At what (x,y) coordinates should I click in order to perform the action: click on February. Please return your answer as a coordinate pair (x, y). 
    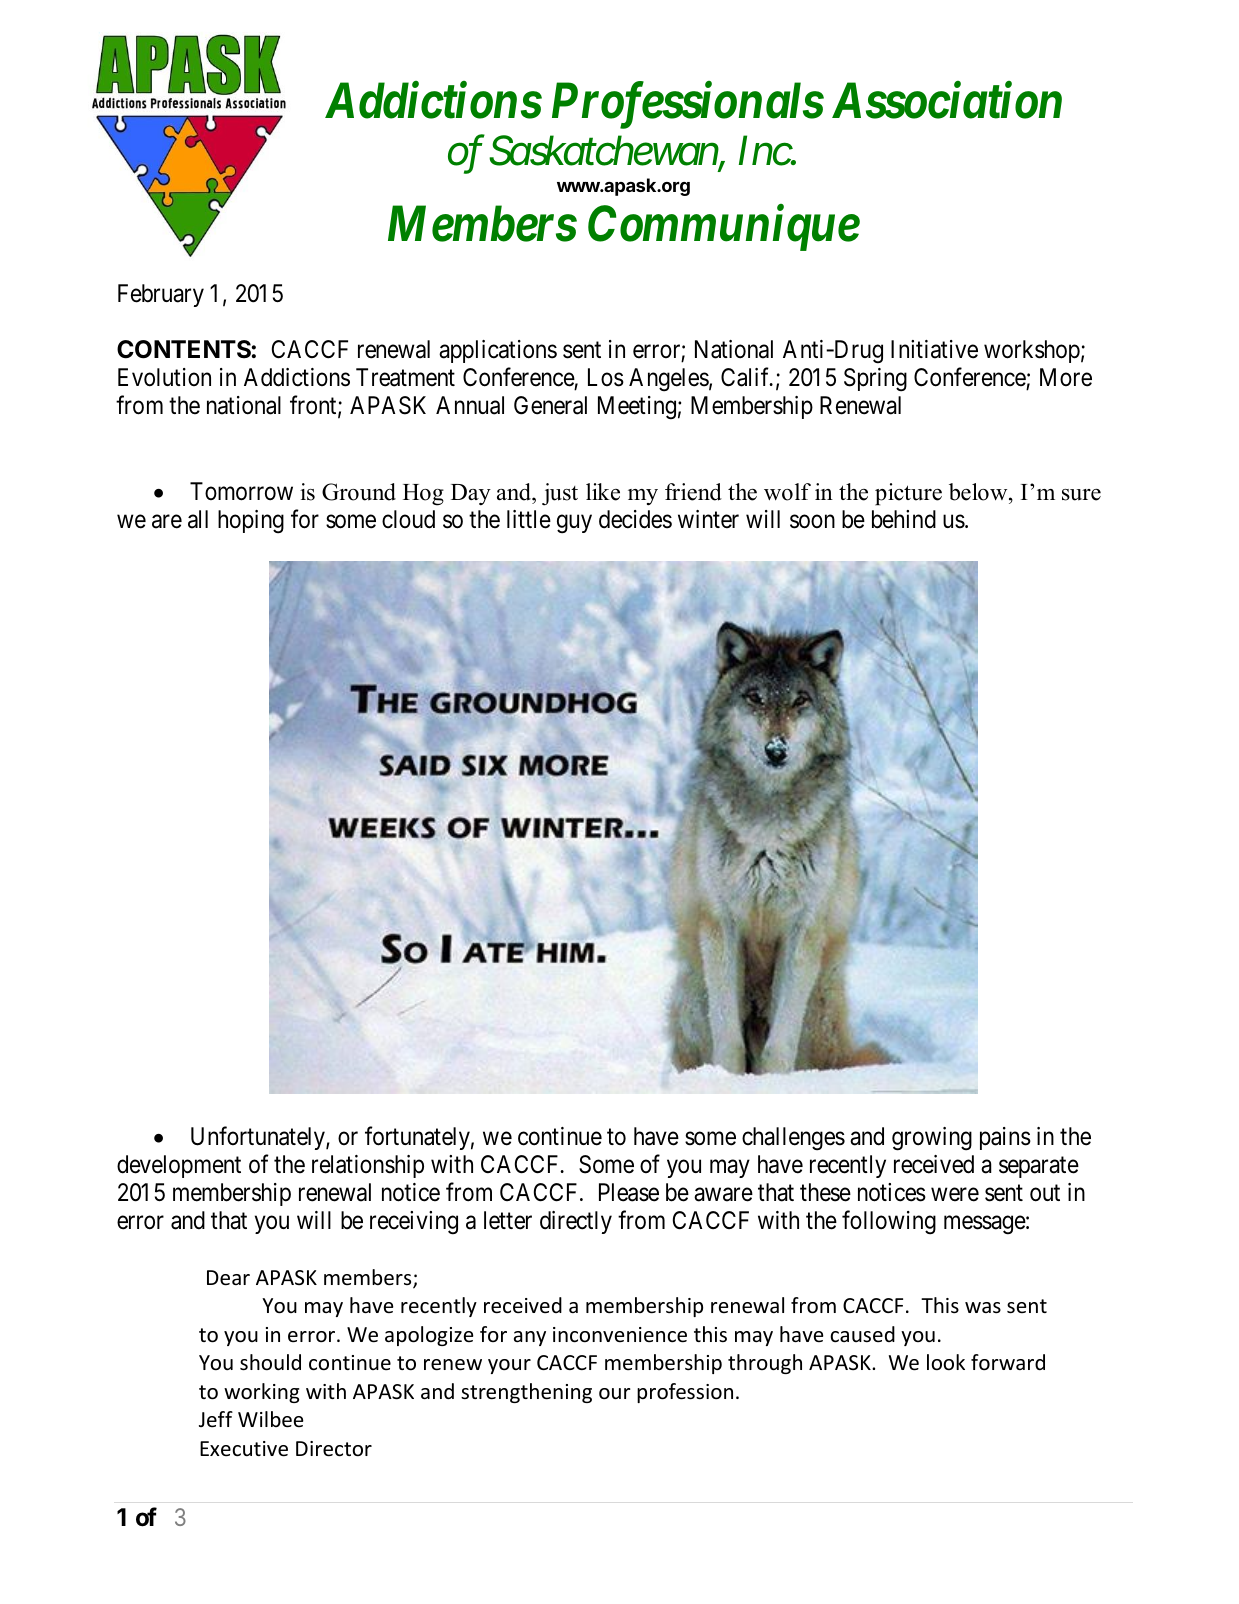
    Looking at the image, I should click on (161, 295).
